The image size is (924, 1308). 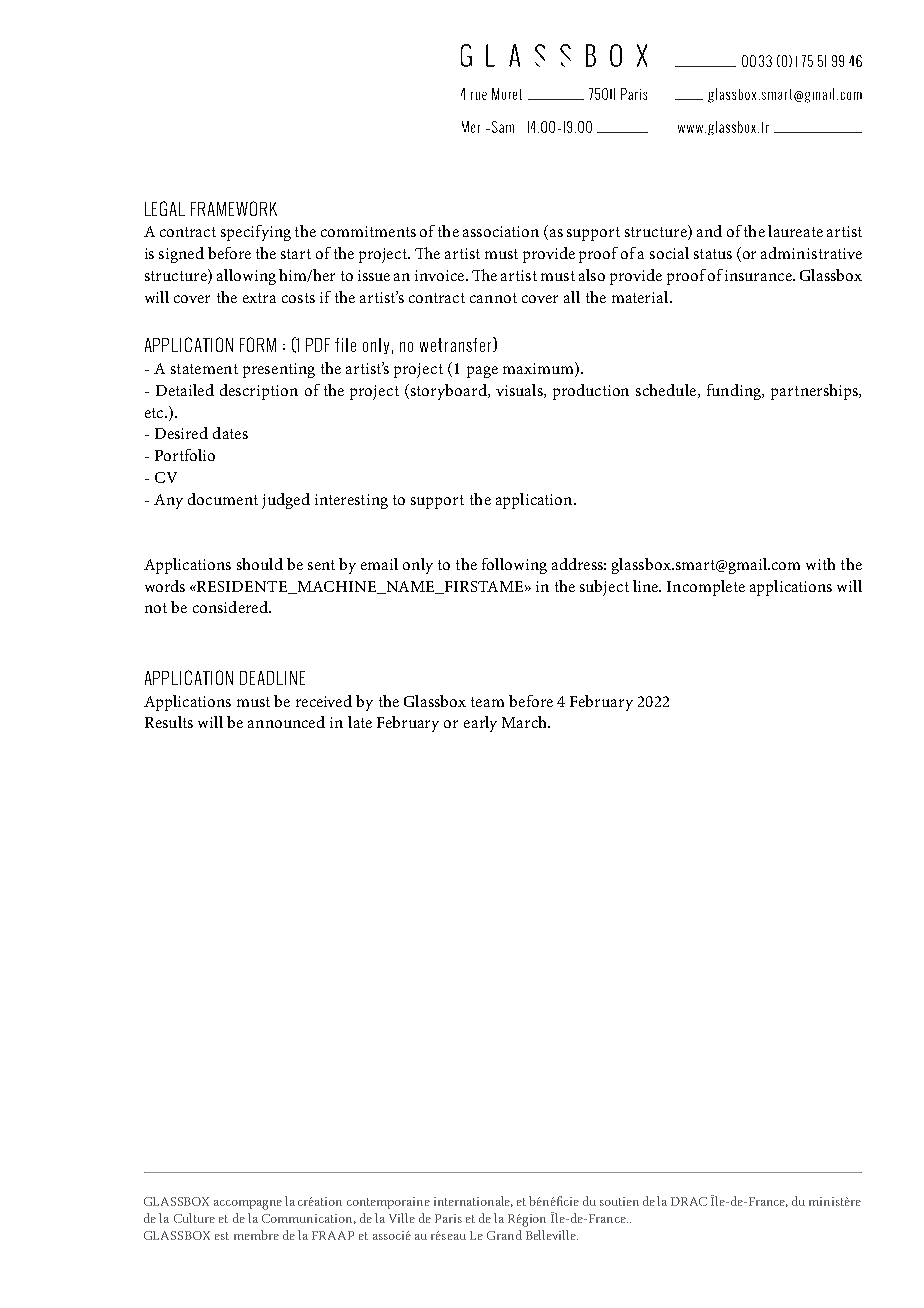 What do you see at coordinates (194, 1218) in the page?
I see `Culture` at bounding box center [194, 1218].
